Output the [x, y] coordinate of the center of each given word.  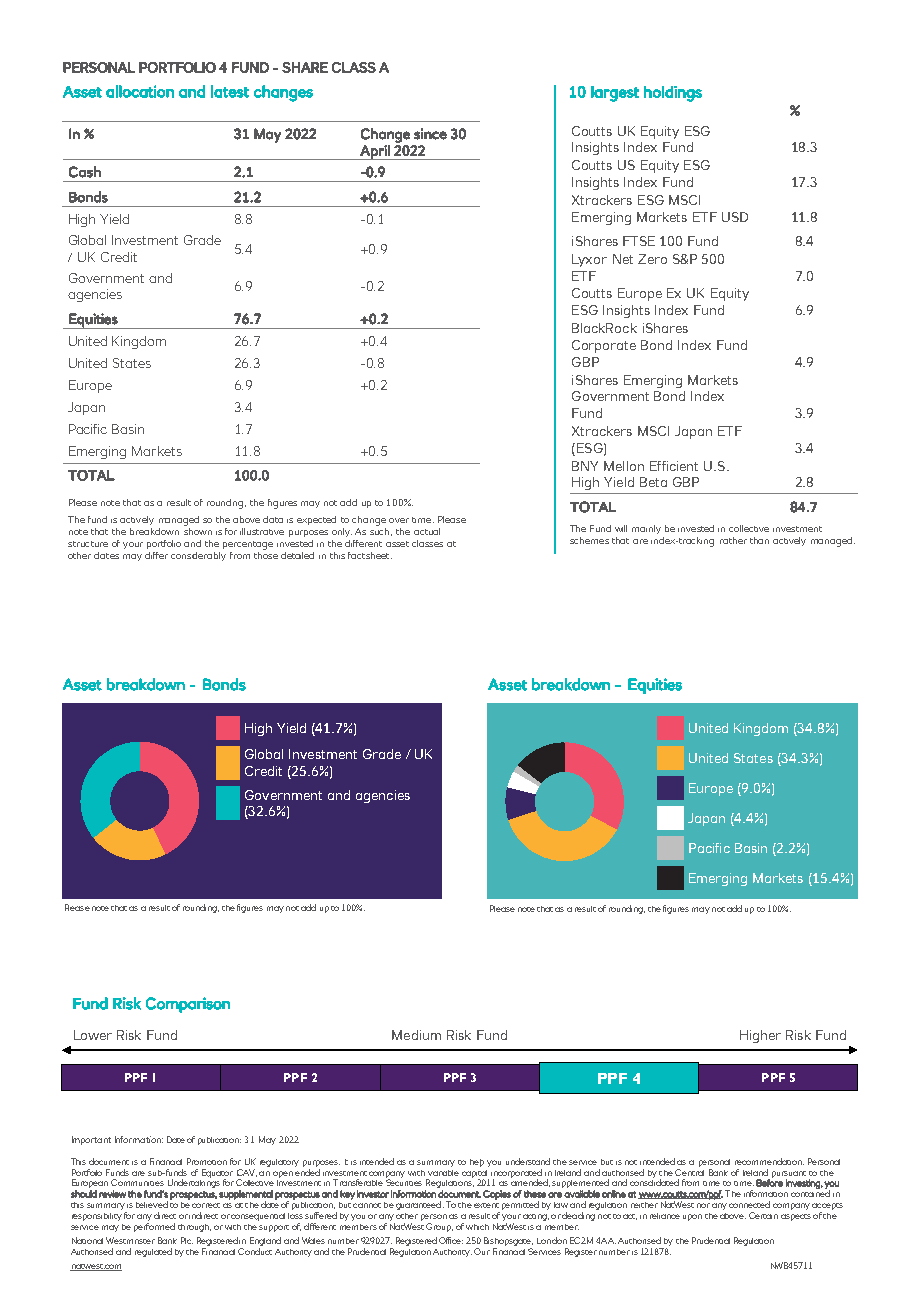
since [430, 134]
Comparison [188, 1005]
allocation [140, 91]
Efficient [674, 466]
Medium [416, 1035]
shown [198, 530]
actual [427, 531]
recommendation [769, 1161]
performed [154, 1227]
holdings [673, 94]
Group [439, 1227]
